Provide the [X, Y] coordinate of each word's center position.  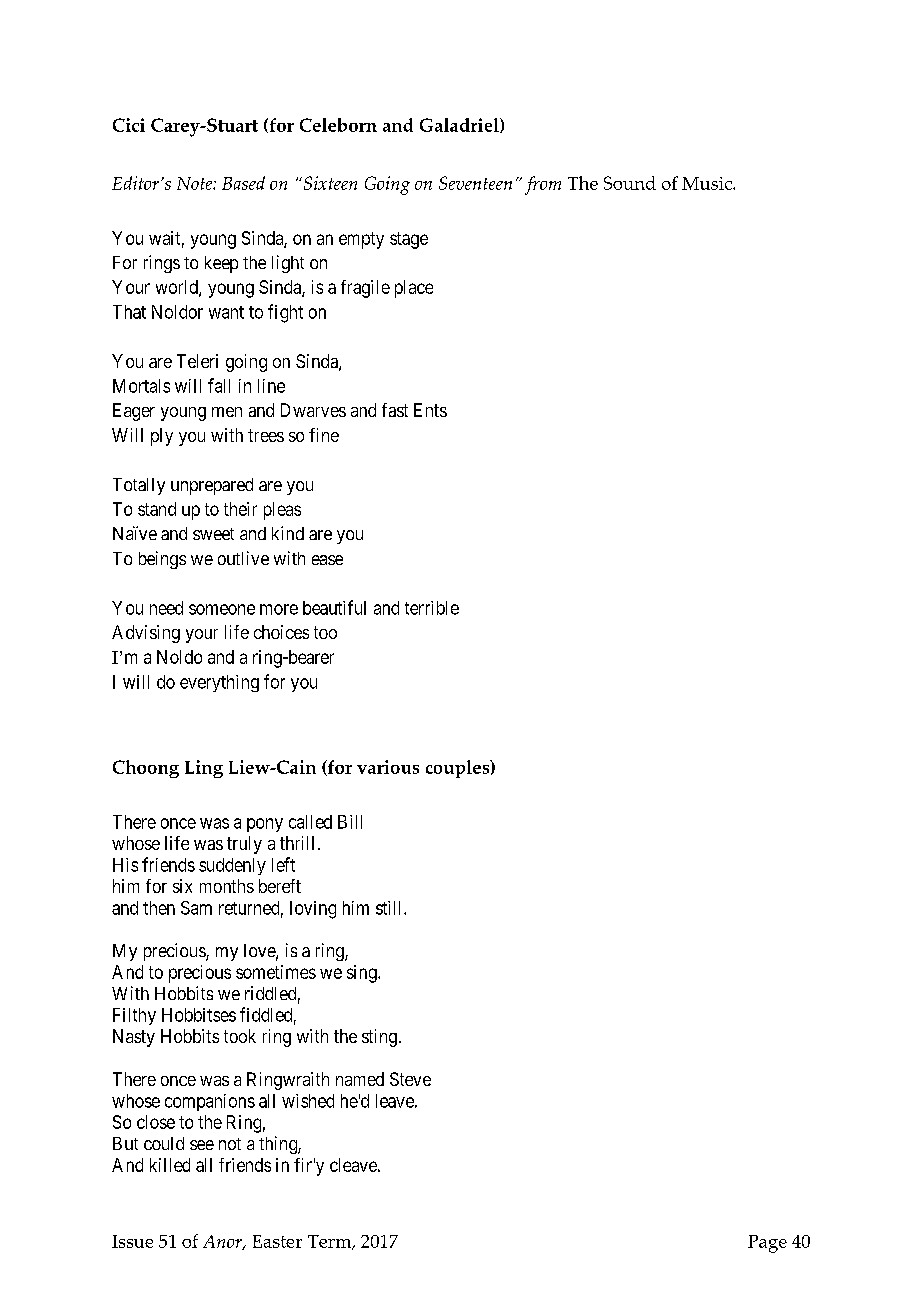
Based [243, 183]
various [388, 767]
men [227, 412]
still [390, 908]
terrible [432, 608]
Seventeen [475, 183]
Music [708, 183]
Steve [410, 1079]
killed [170, 1165]
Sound [630, 183]
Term [331, 1242]
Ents [430, 410]
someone [222, 609]
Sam [196, 908]
